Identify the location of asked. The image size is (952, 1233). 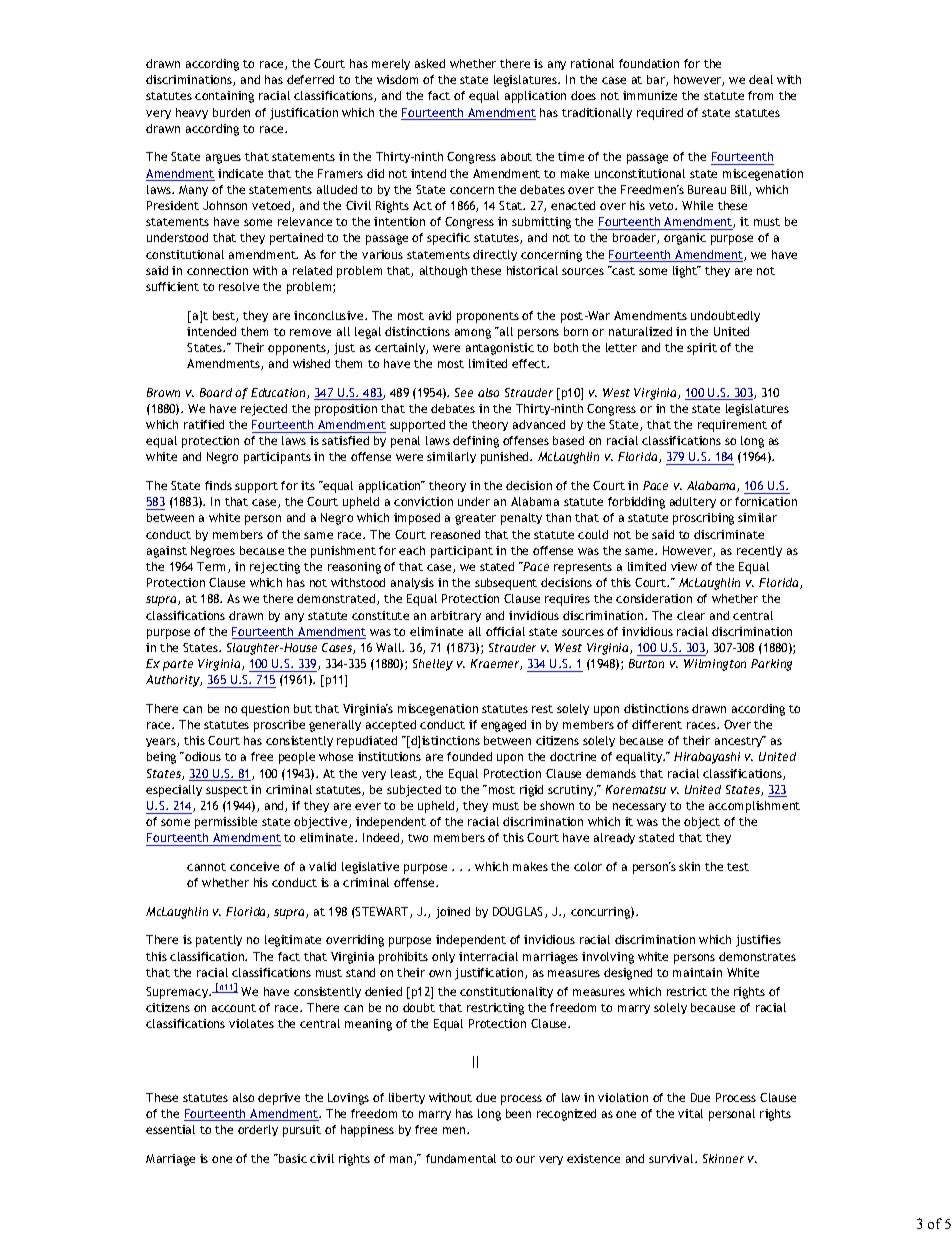
(430, 63).
